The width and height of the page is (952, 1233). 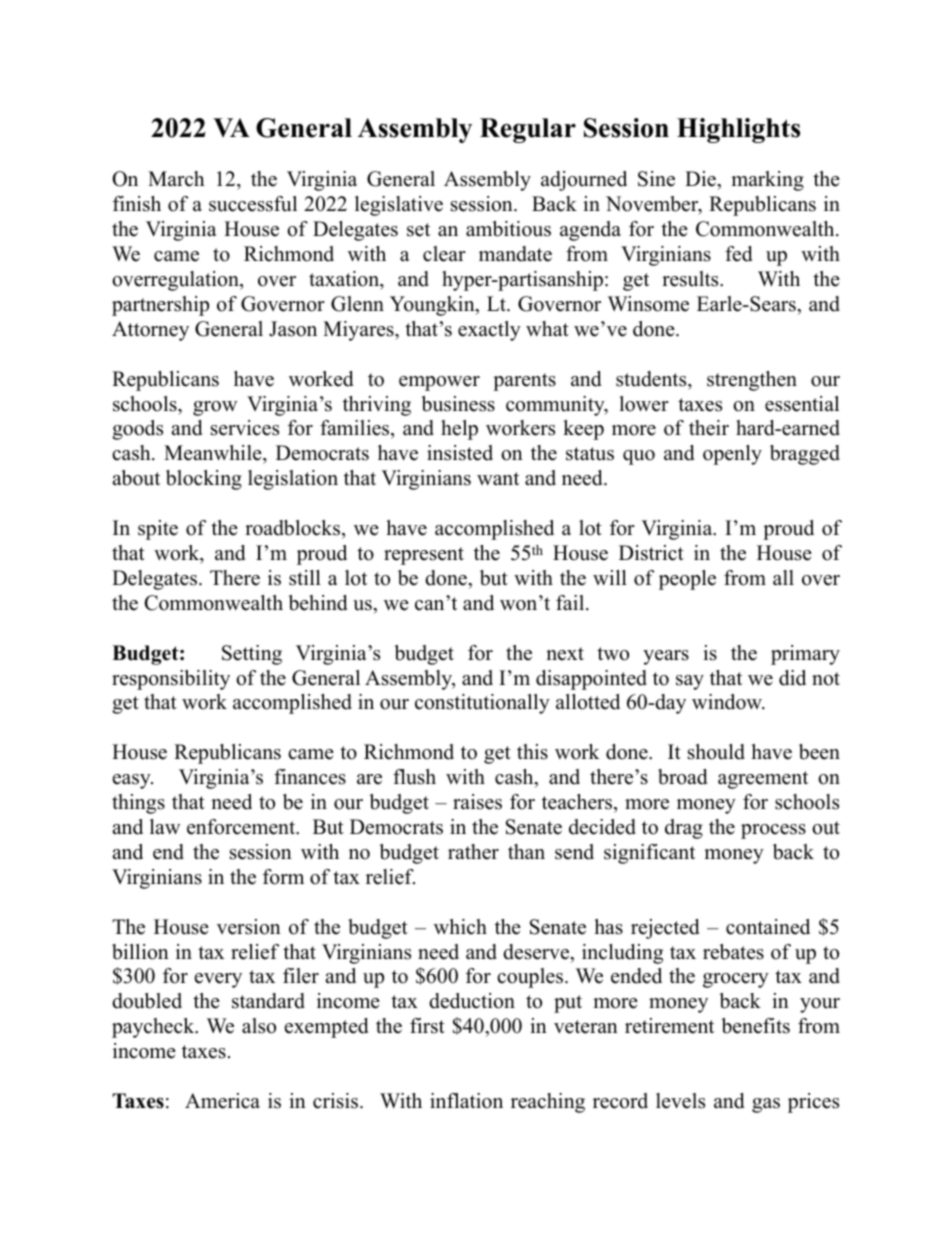 What do you see at coordinates (571, 602) in the page?
I see `fail` at bounding box center [571, 602].
